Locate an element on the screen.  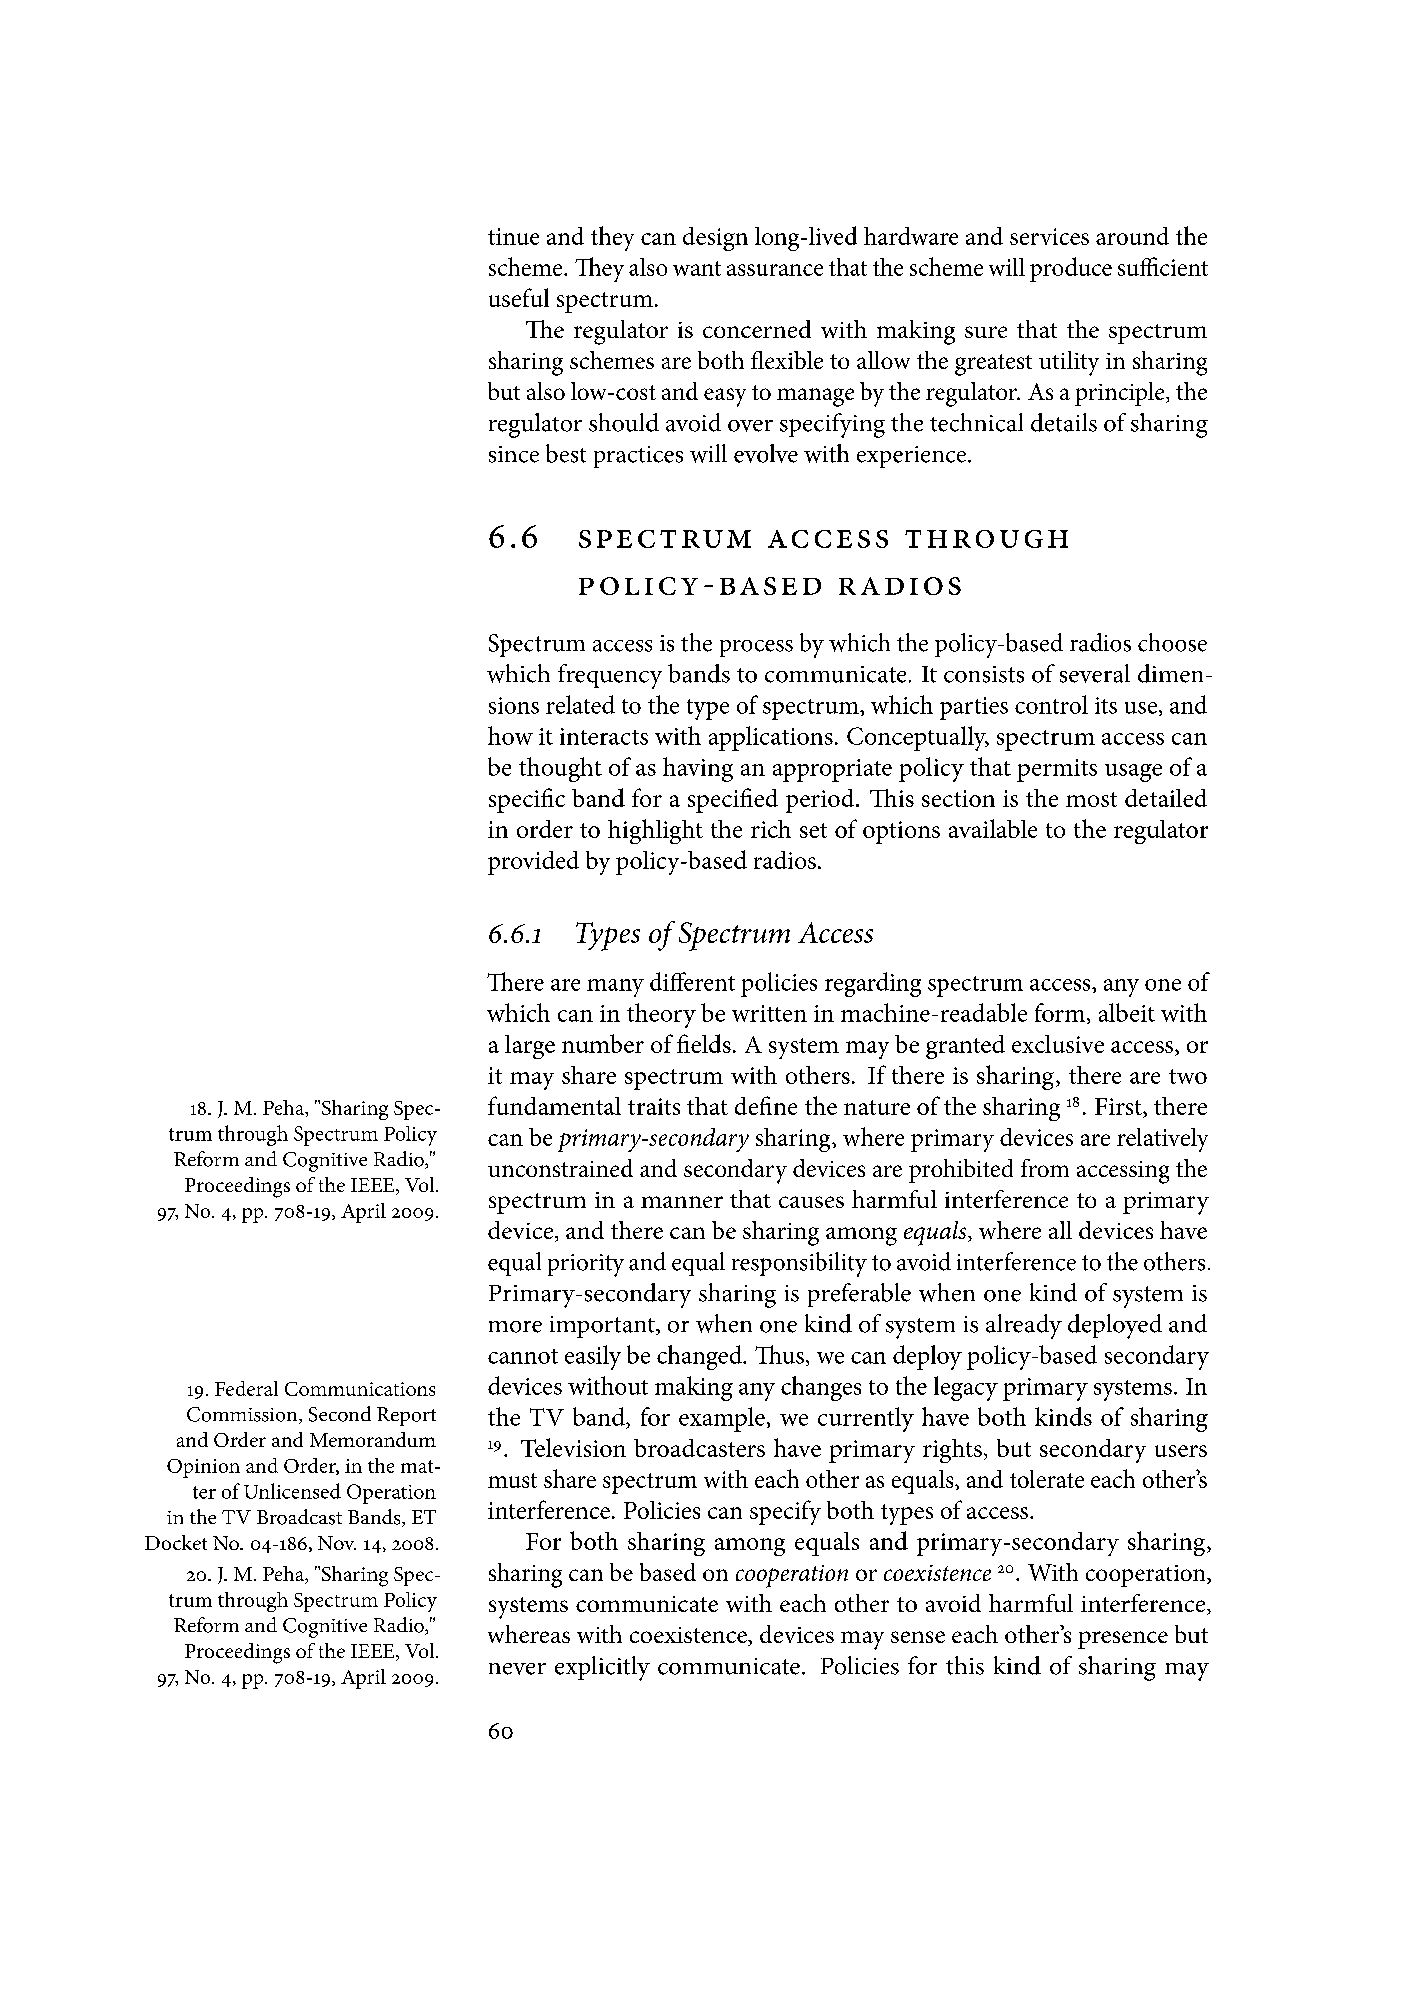
explicitly is located at coordinates (602, 1668).
